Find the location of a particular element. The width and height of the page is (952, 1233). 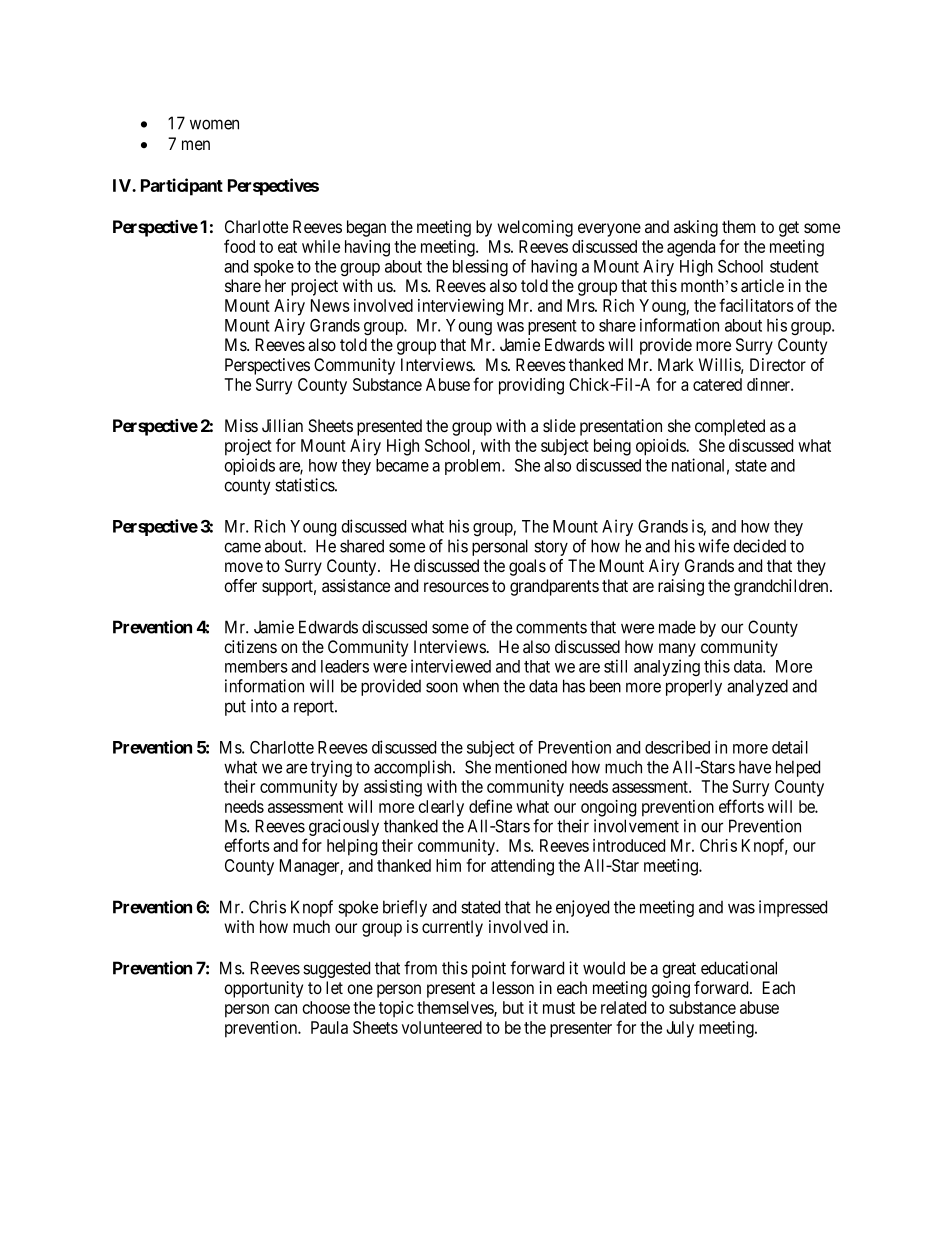

catered is located at coordinates (717, 384).
